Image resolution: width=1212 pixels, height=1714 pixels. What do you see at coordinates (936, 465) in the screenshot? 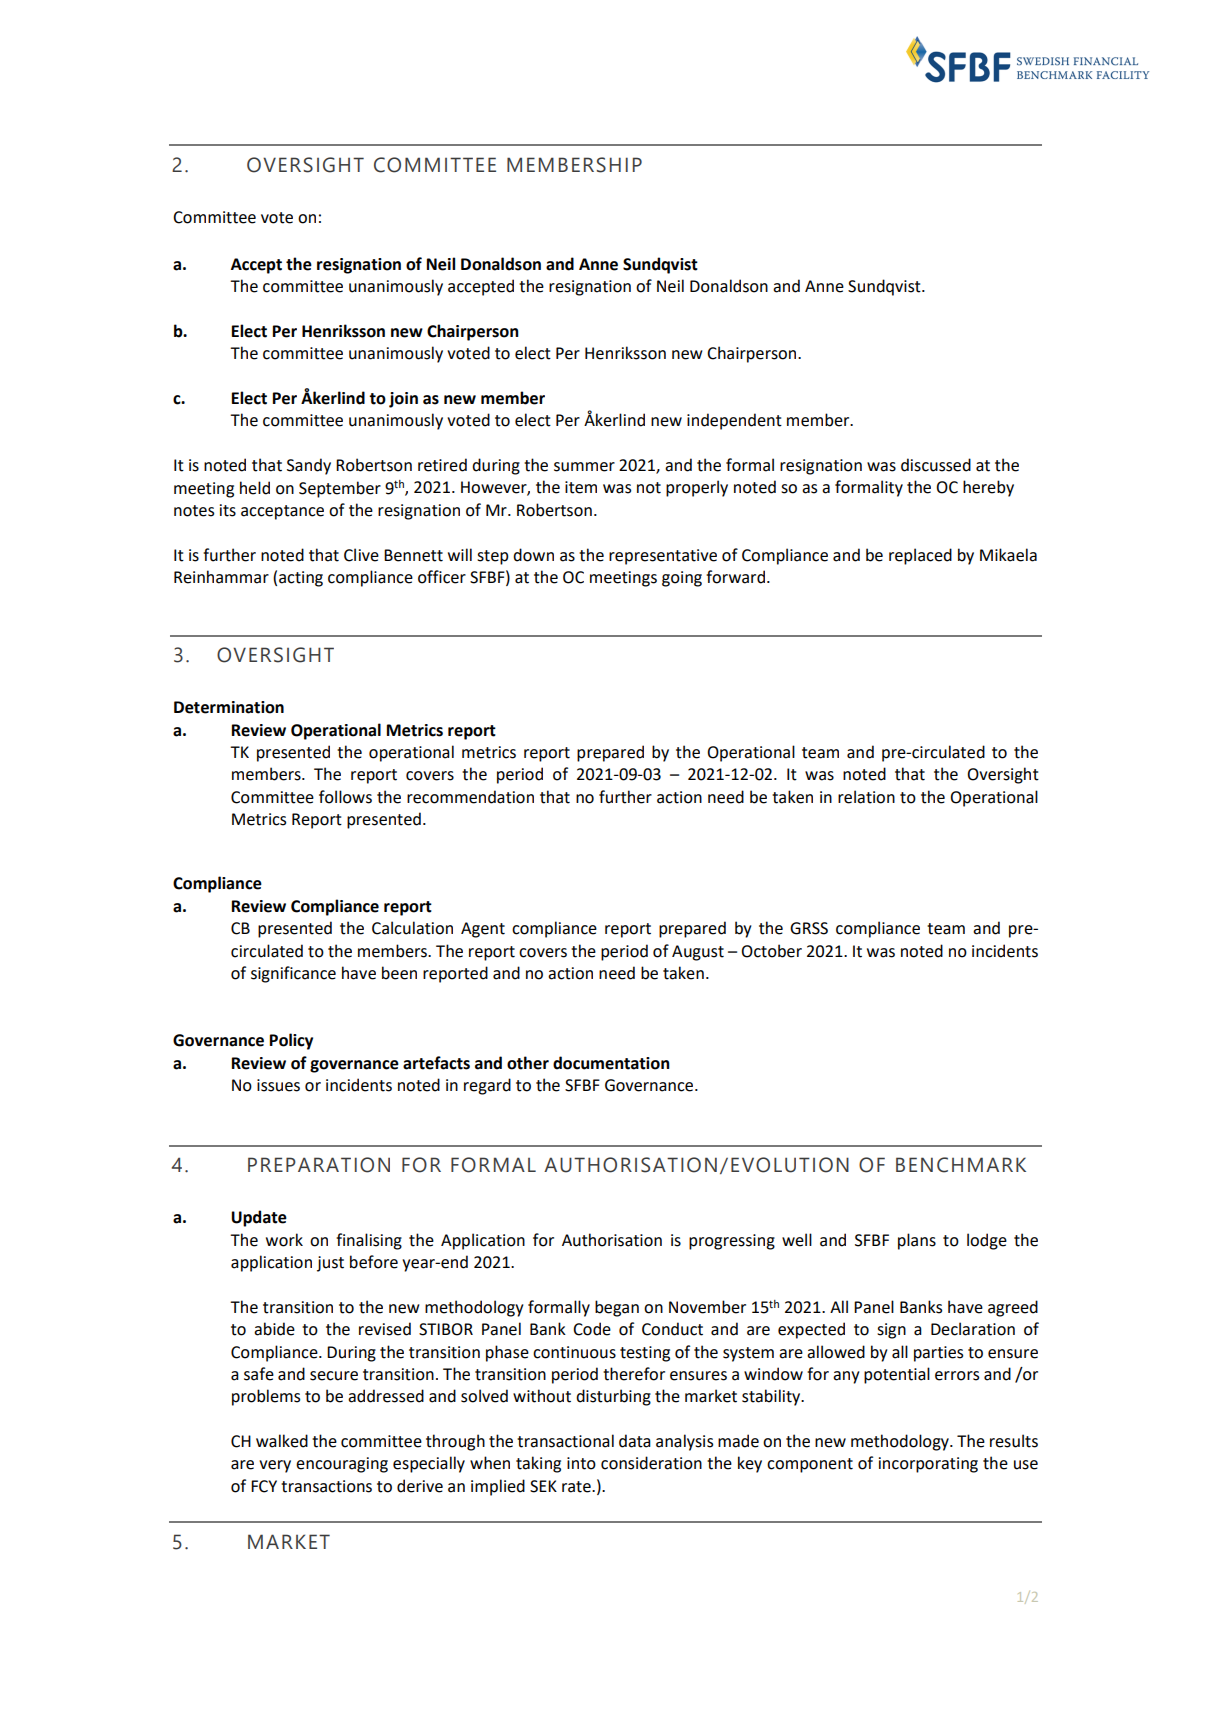
I see `discussed` at bounding box center [936, 465].
